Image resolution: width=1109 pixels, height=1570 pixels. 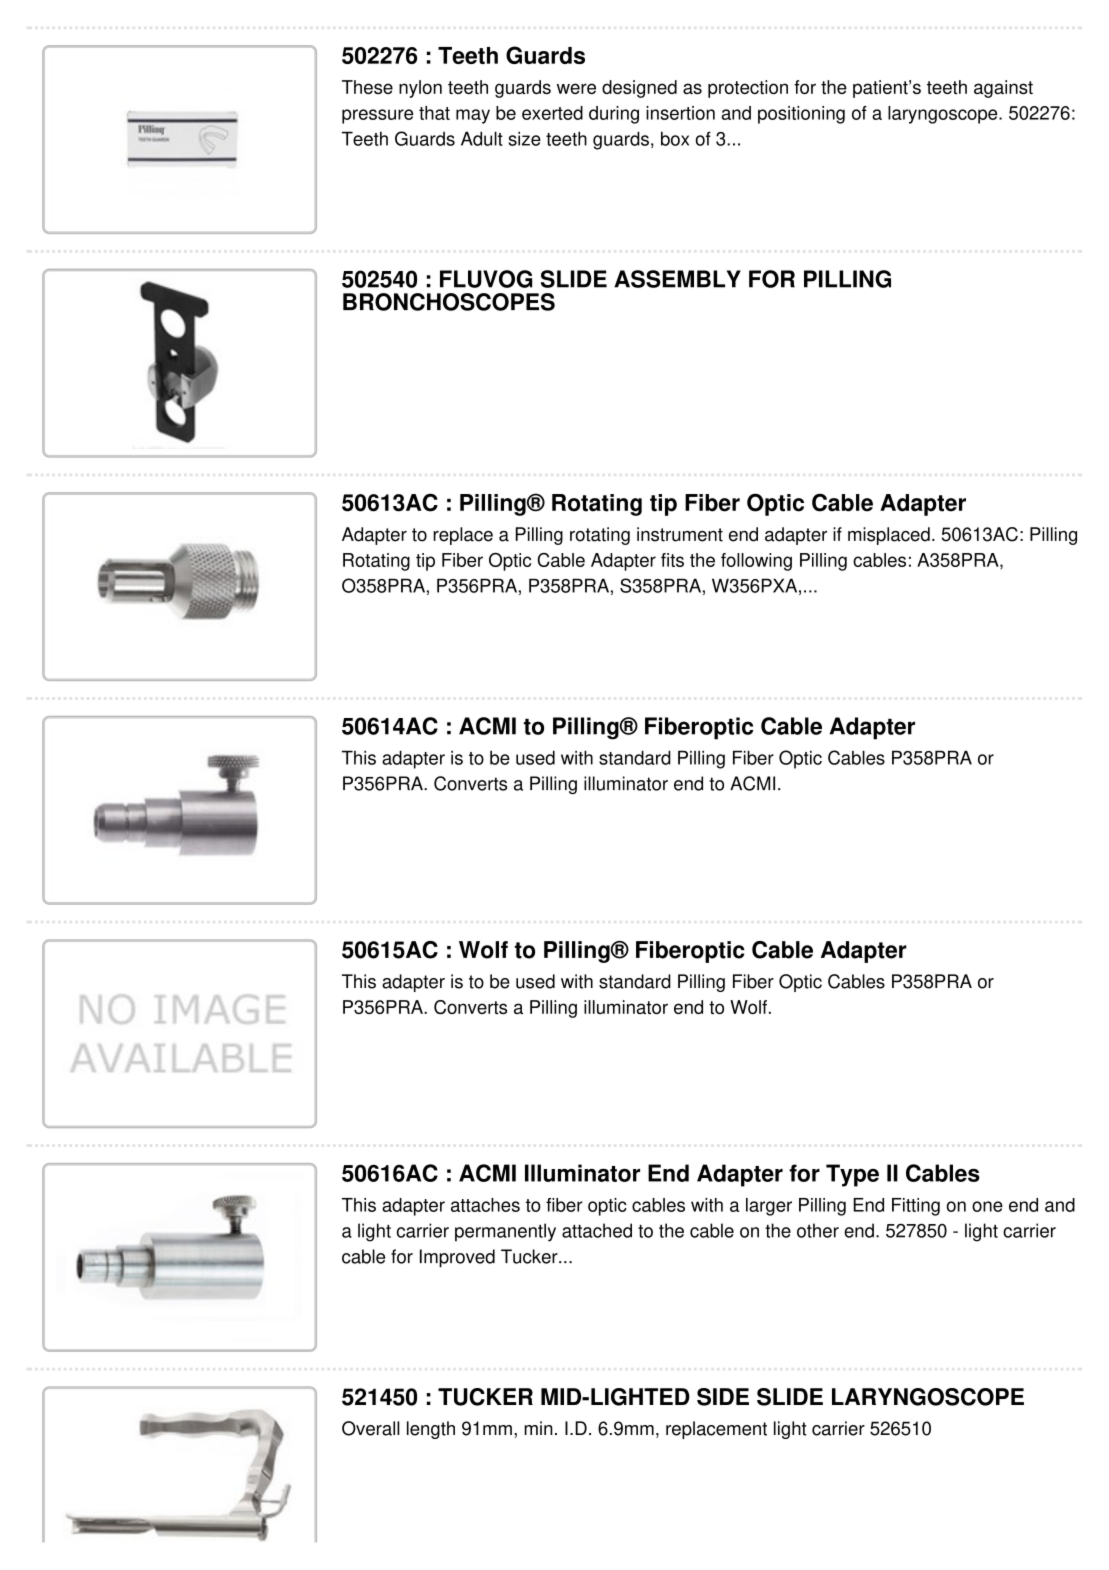 What do you see at coordinates (916, 1207) in the screenshot?
I see `Fitting` at bounding box center [916, 1207].
